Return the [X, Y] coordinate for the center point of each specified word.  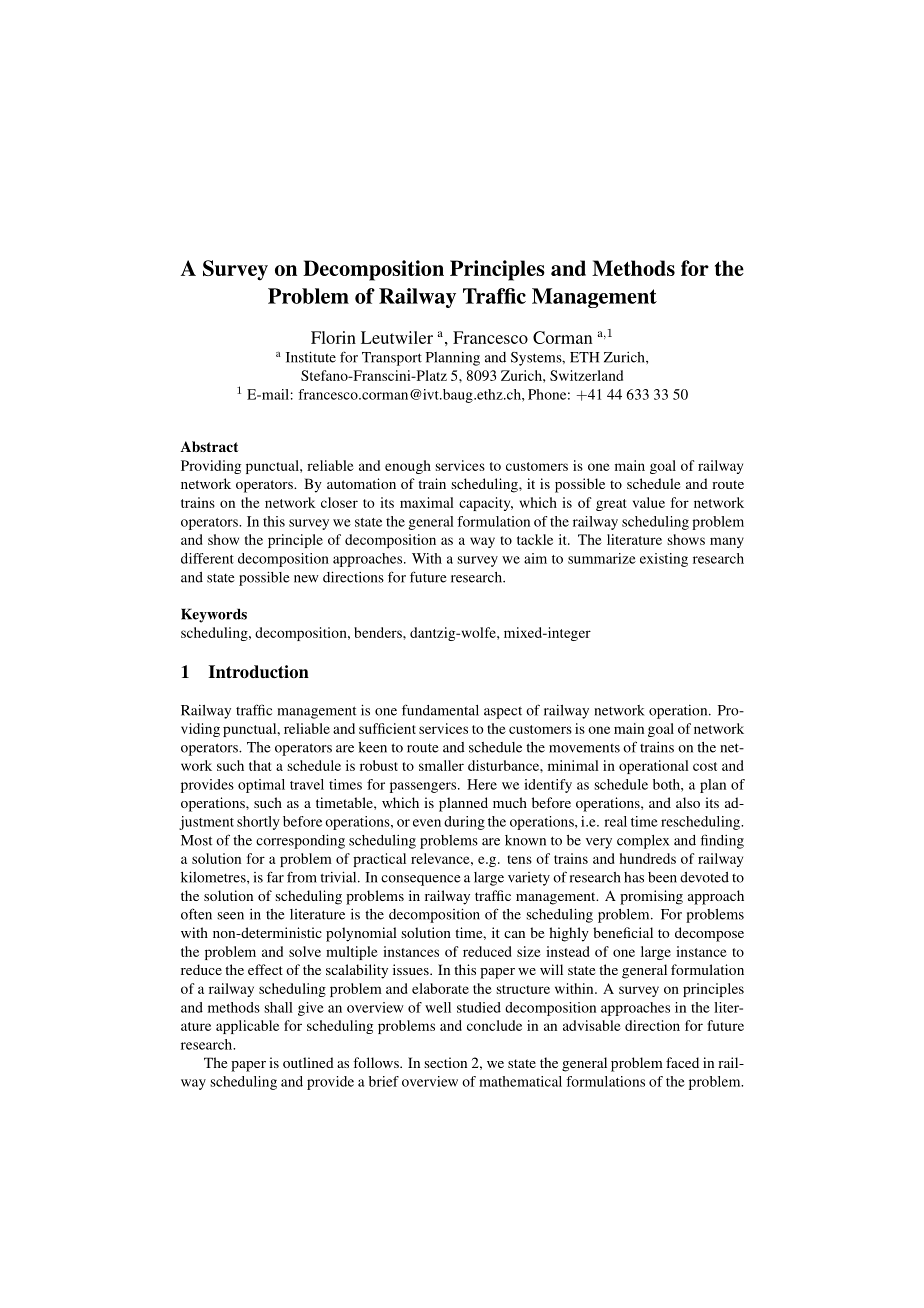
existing [664, 560]
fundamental [440, 710]
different [207, 558]
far [275, 877]
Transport [392, 359]
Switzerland [586, 375]
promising [651, 897]
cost [705, 766]
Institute [311, 357]
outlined [308, 1062]
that [260, 765]
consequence [421, 880]
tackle [535, 539]
